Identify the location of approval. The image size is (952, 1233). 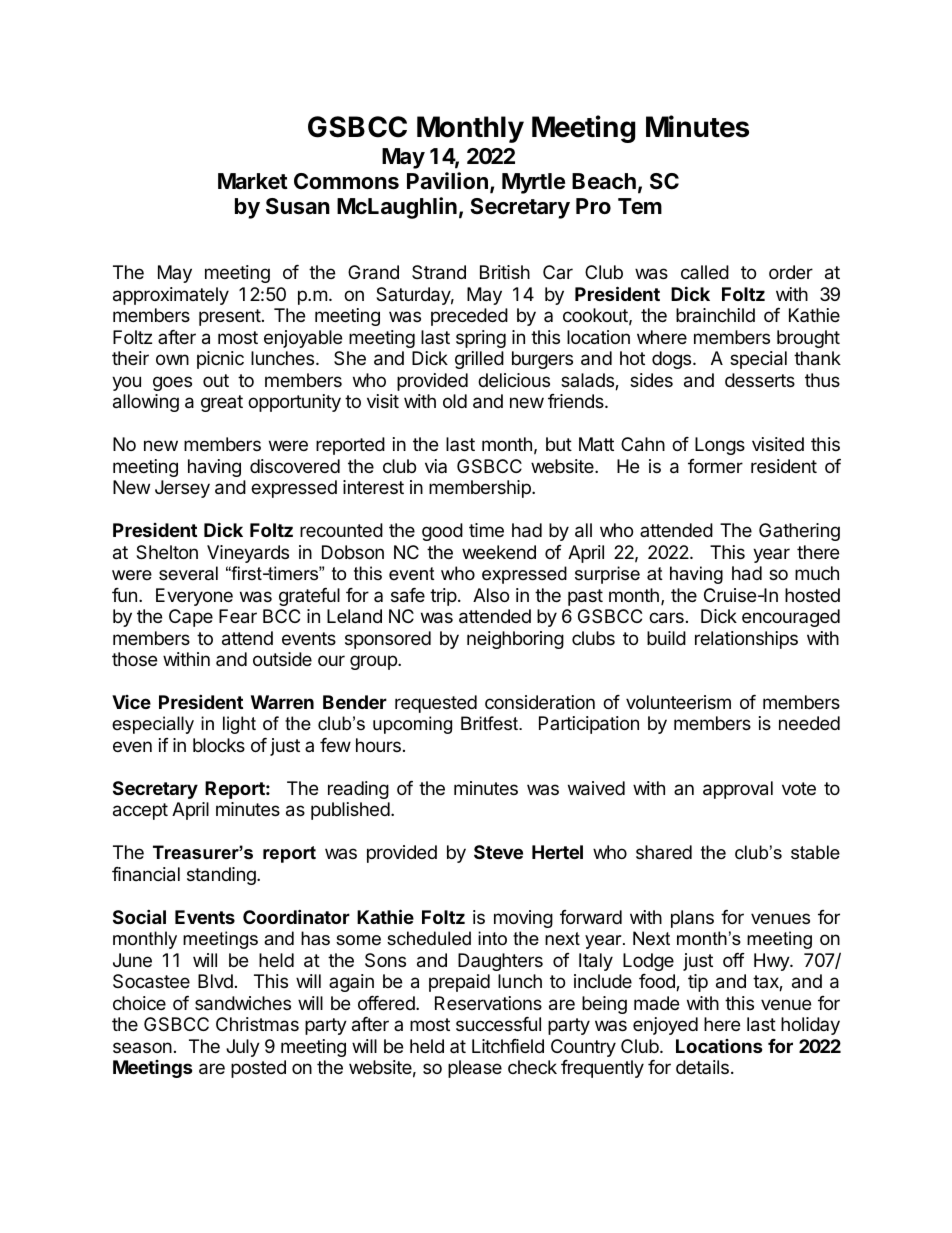
(738, 790).
